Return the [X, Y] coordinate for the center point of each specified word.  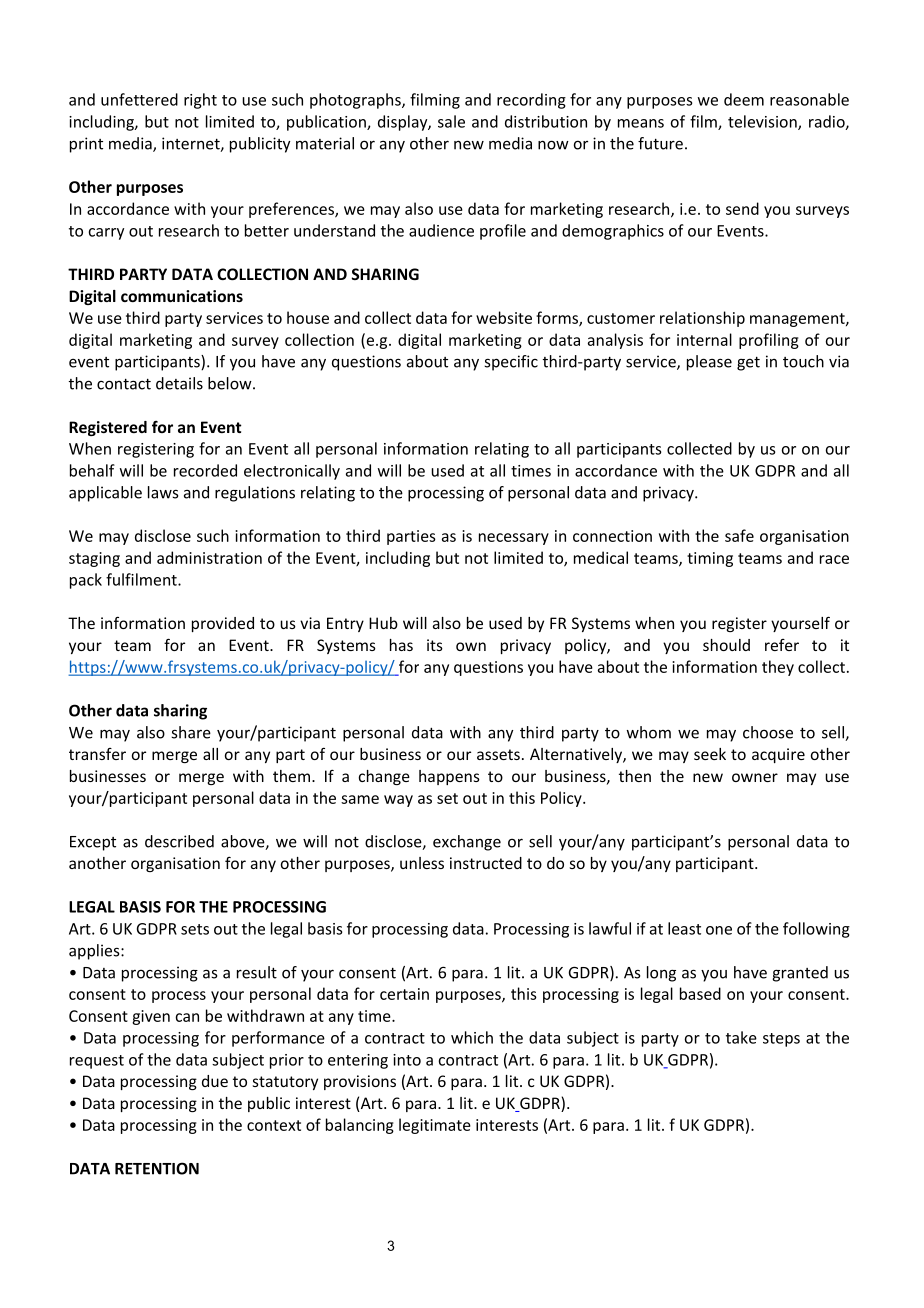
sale [451, 121]
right [200, 101]
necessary [514, 539]
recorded [205, 470]
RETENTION [157, 1168]
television [763, 122]
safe [739, 535]
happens [449, 777]
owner [755, 777]
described [179, 841]
